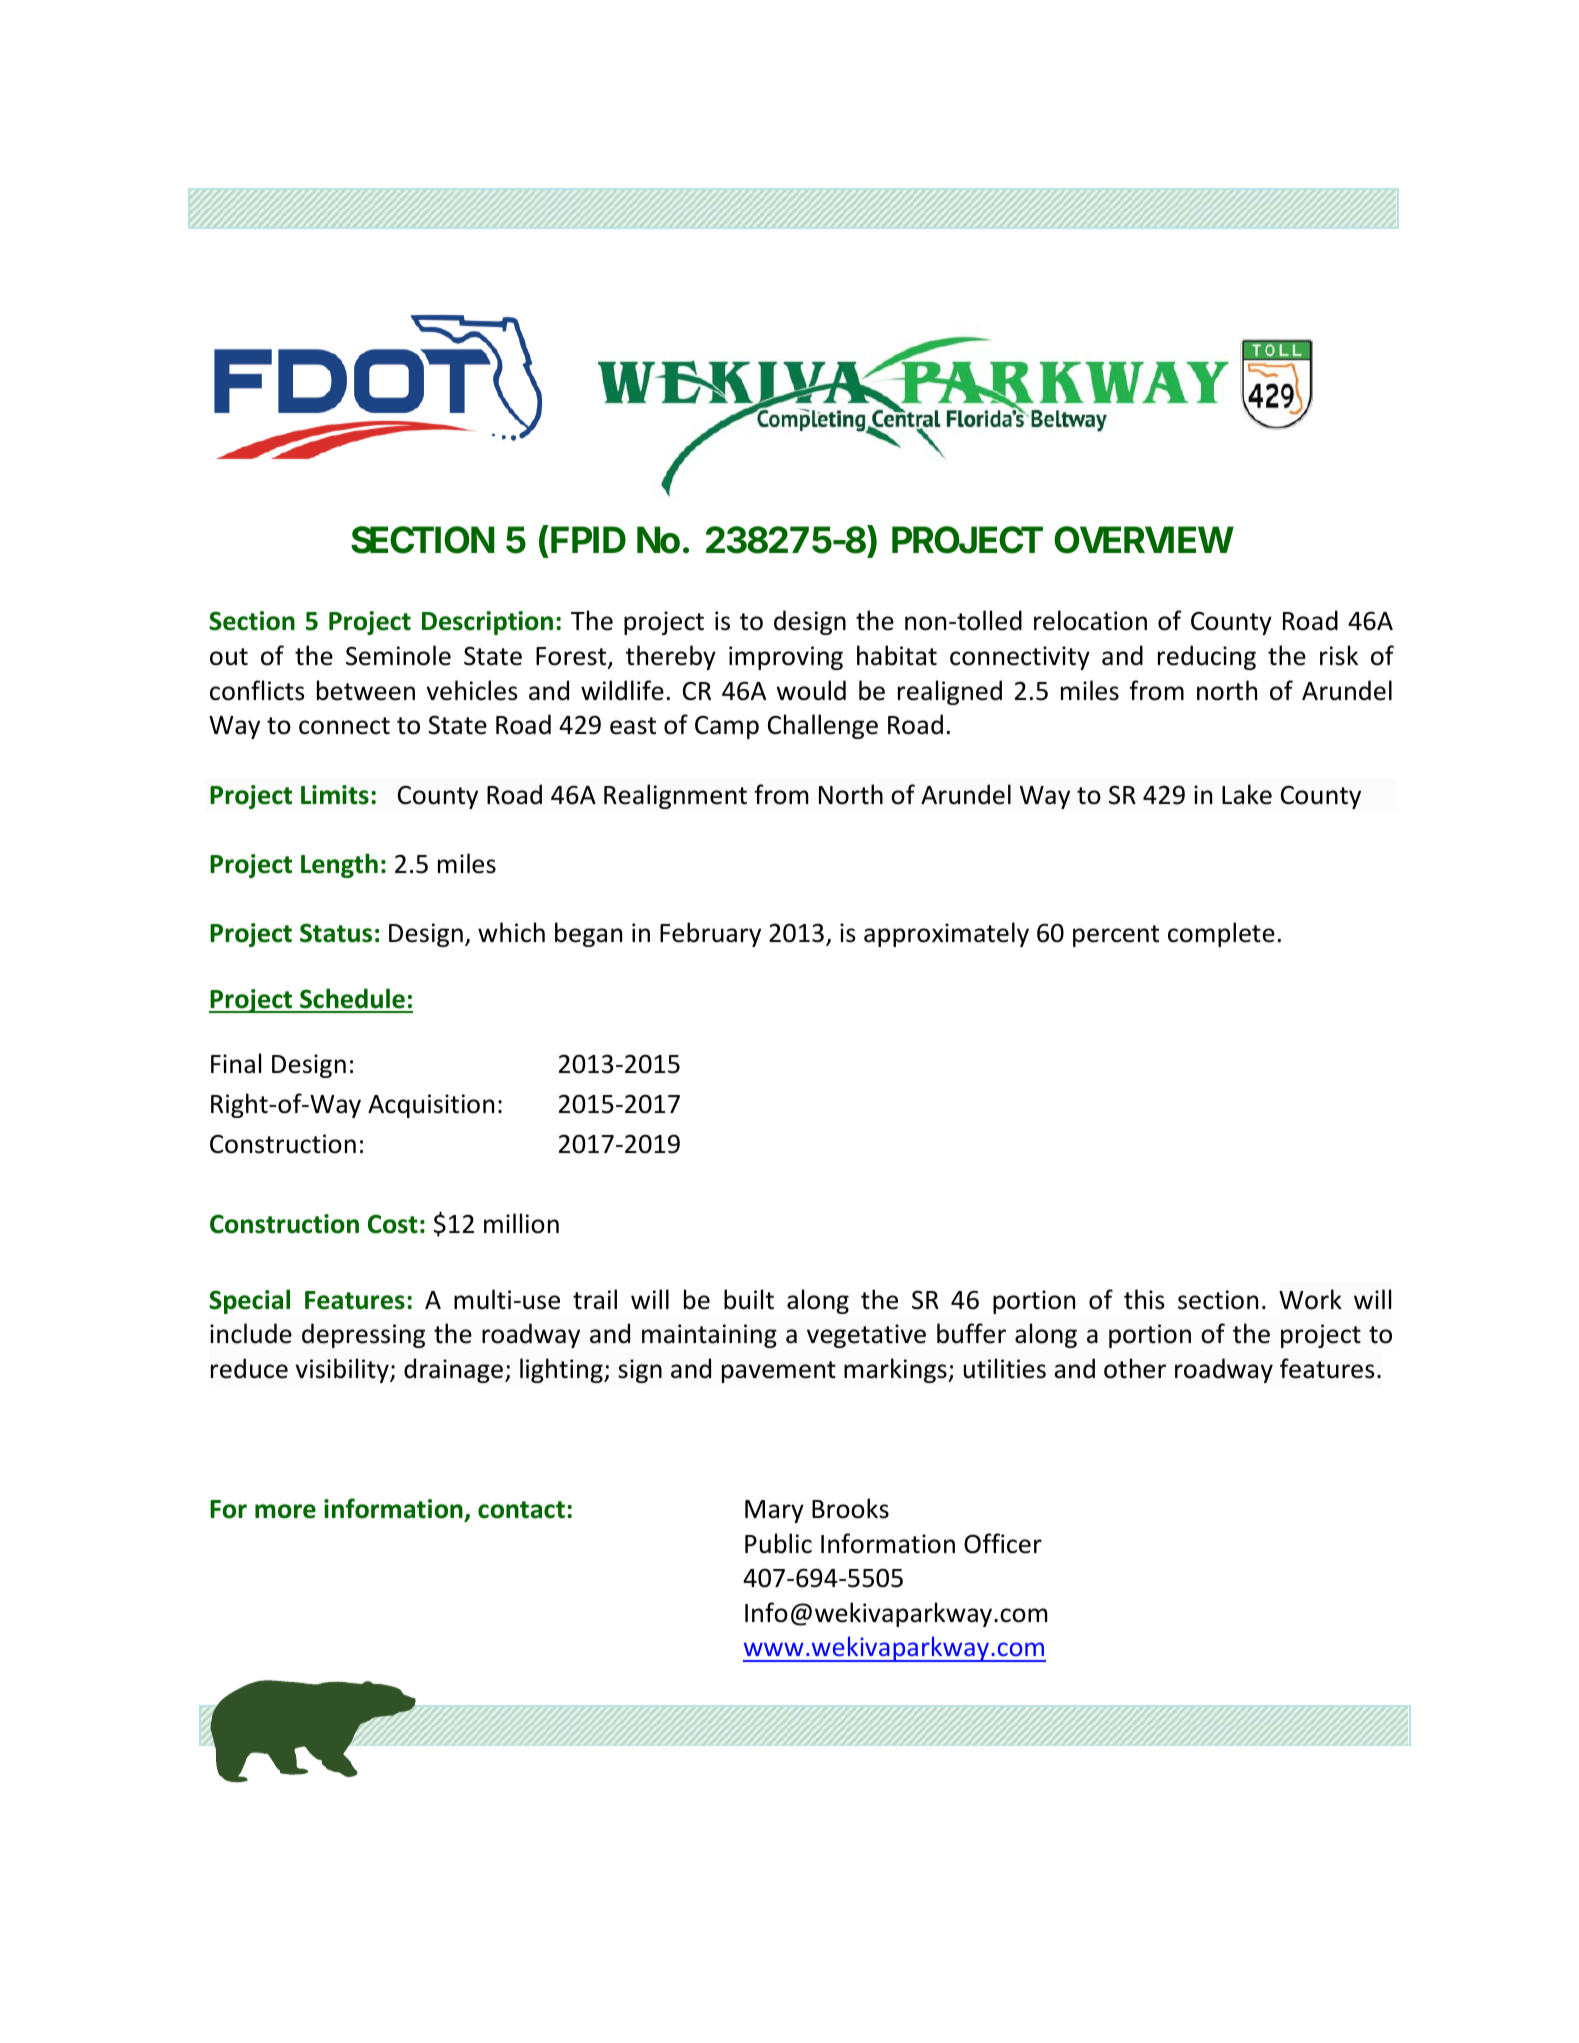  I want to click on improving, so click(786, 658).
